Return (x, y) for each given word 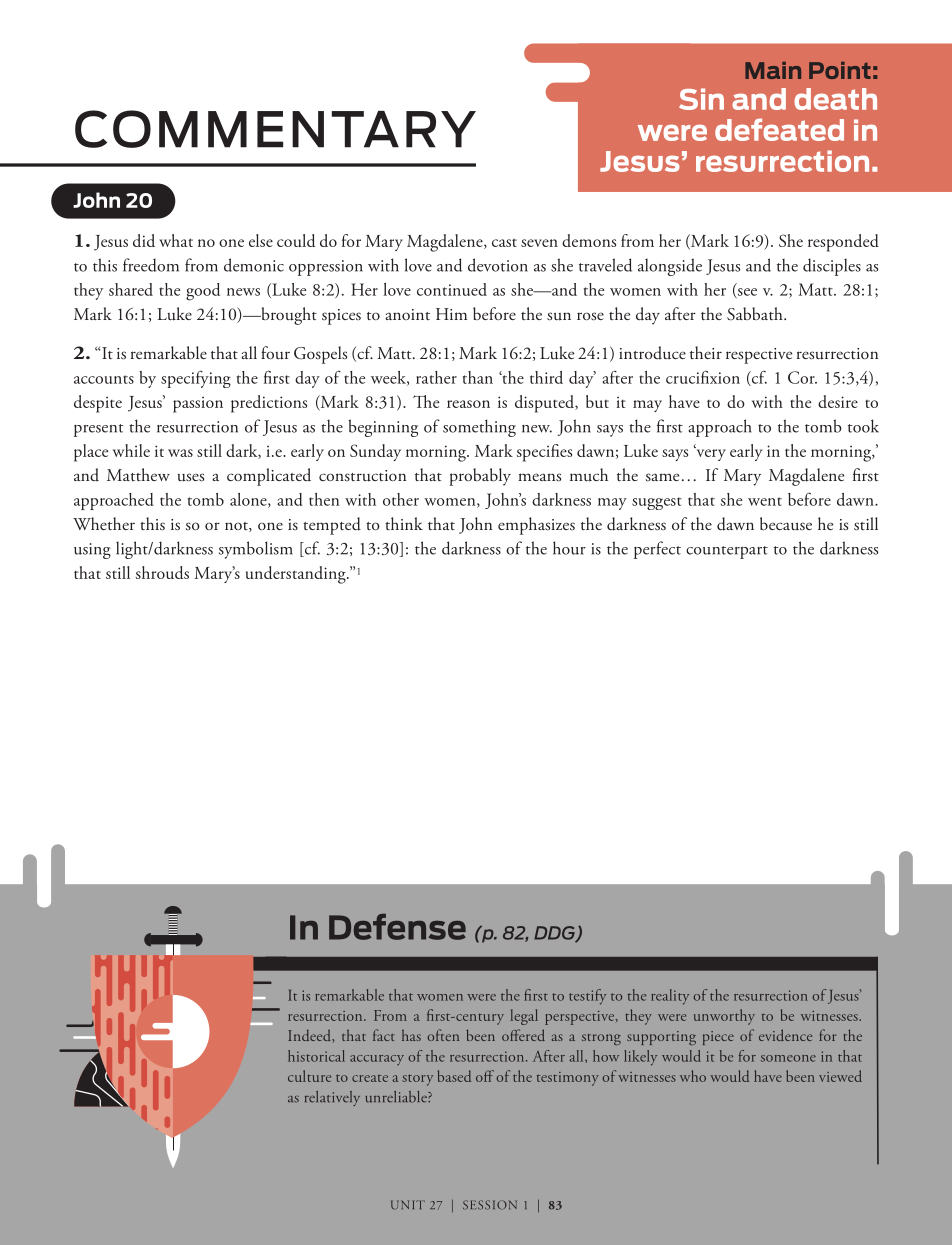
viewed (840, 1076)
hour (569, 548)
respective (759, 356)
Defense (397, 927)
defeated (779, 129)
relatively (332, 1098)
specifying (196, 379)
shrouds (162, 572)
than (478, 377)
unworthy (724, 1017)
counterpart (727, 552)
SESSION (490, 1205)
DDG (555, 934)
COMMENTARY (275, 129)
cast (504, 243)
